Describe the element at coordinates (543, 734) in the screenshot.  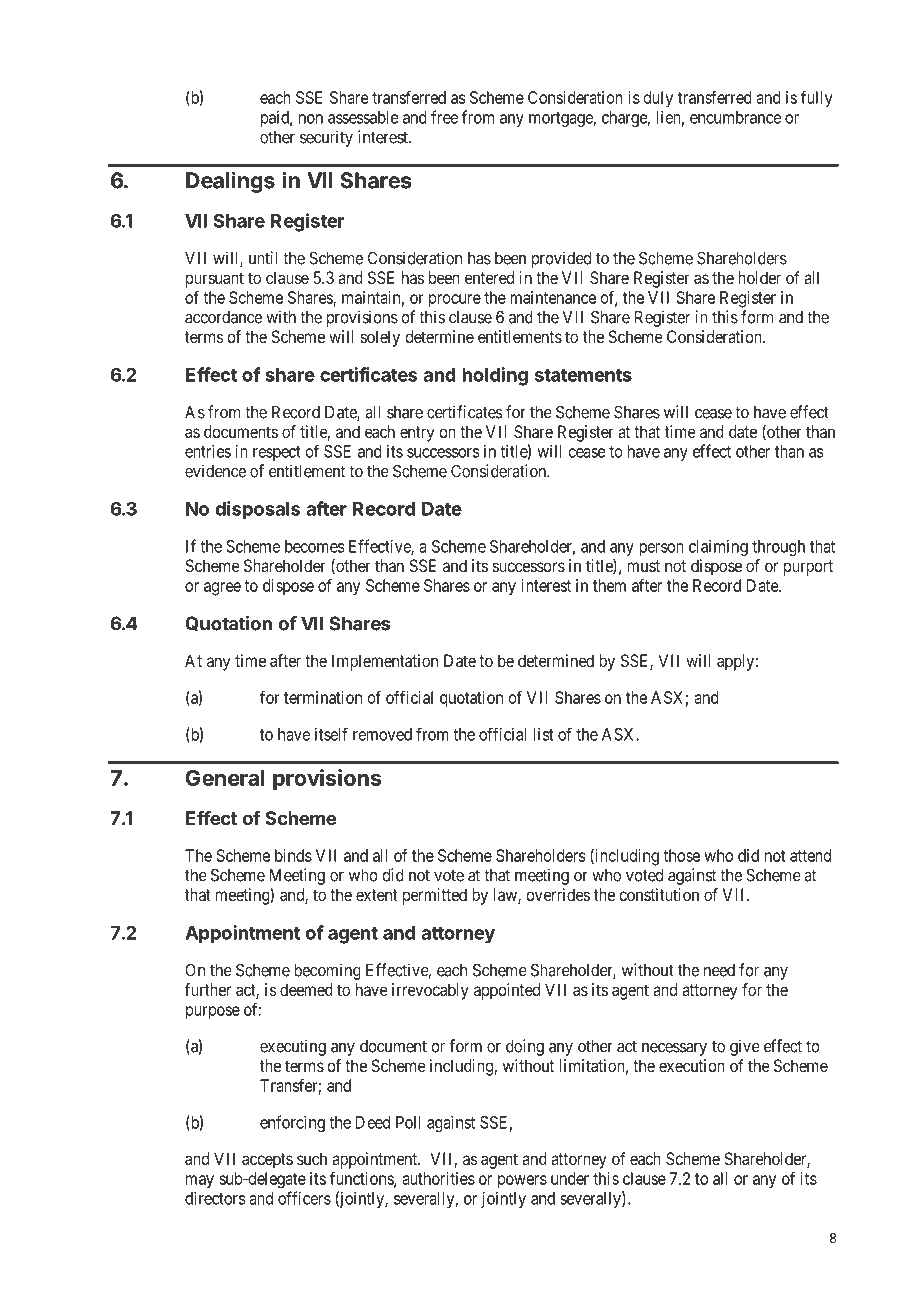
I see `list` at that location.
